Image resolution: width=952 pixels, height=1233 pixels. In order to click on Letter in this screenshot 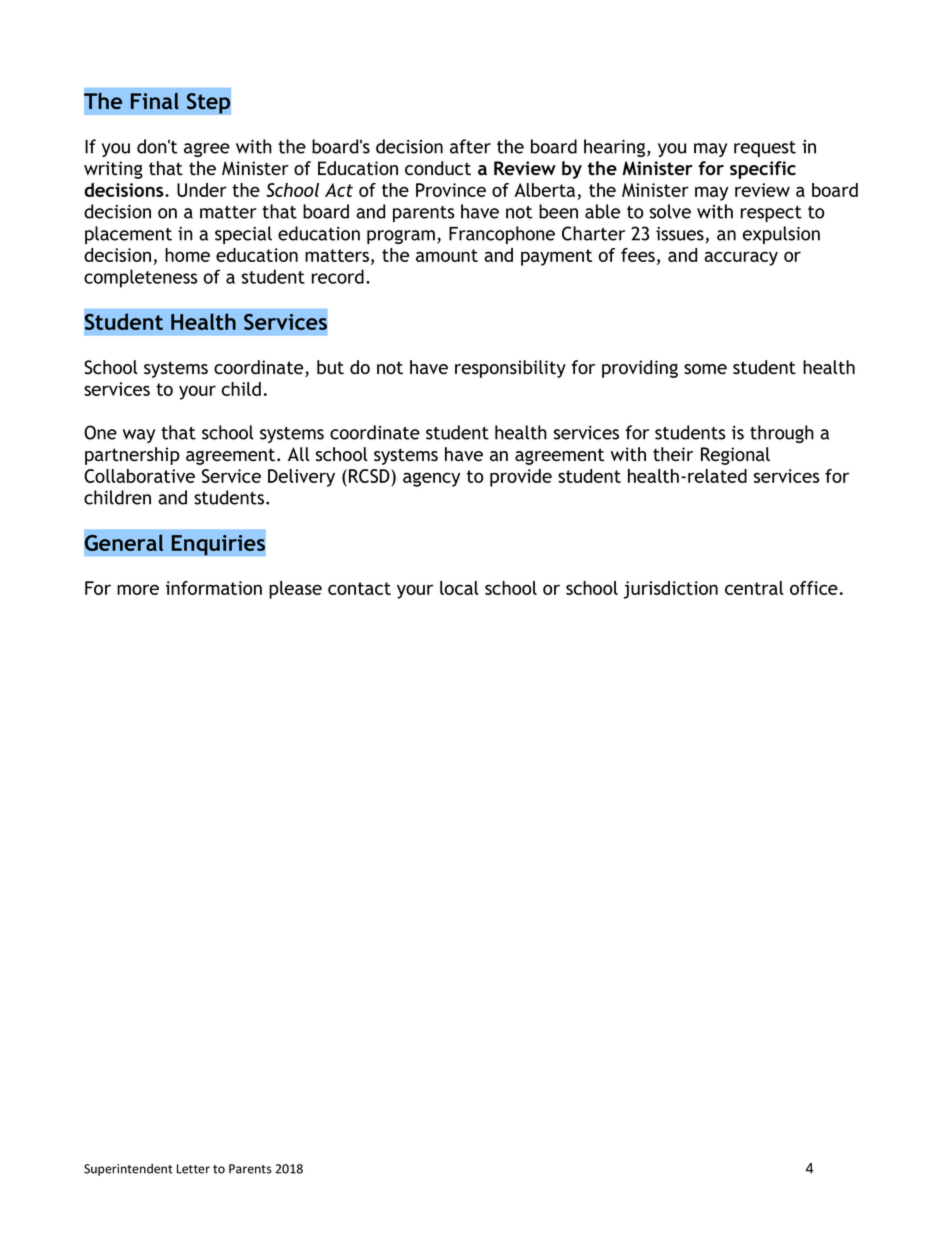, I will do `click(193, 1169)`.
